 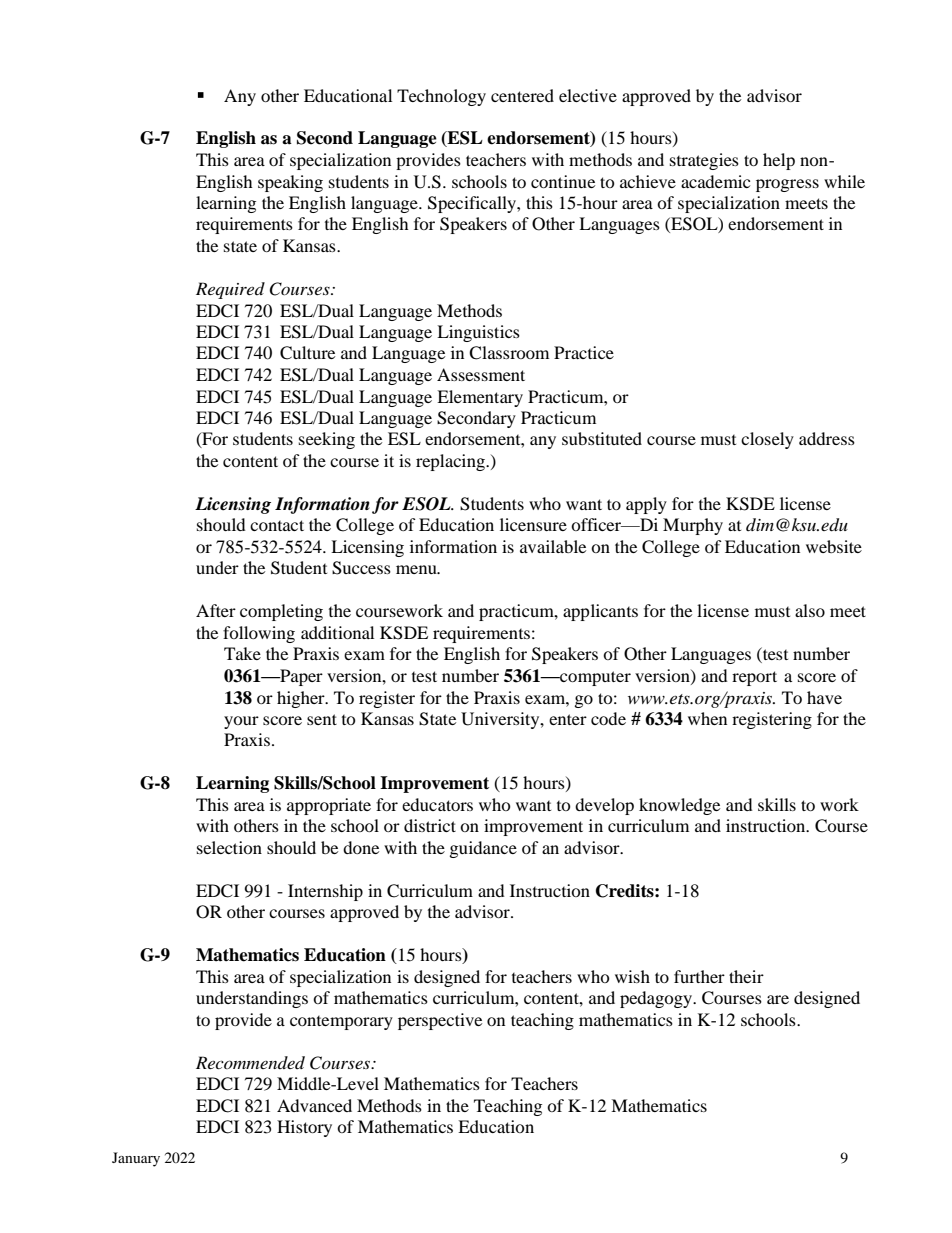 I want to click on help, so click(x=779, y=161).
